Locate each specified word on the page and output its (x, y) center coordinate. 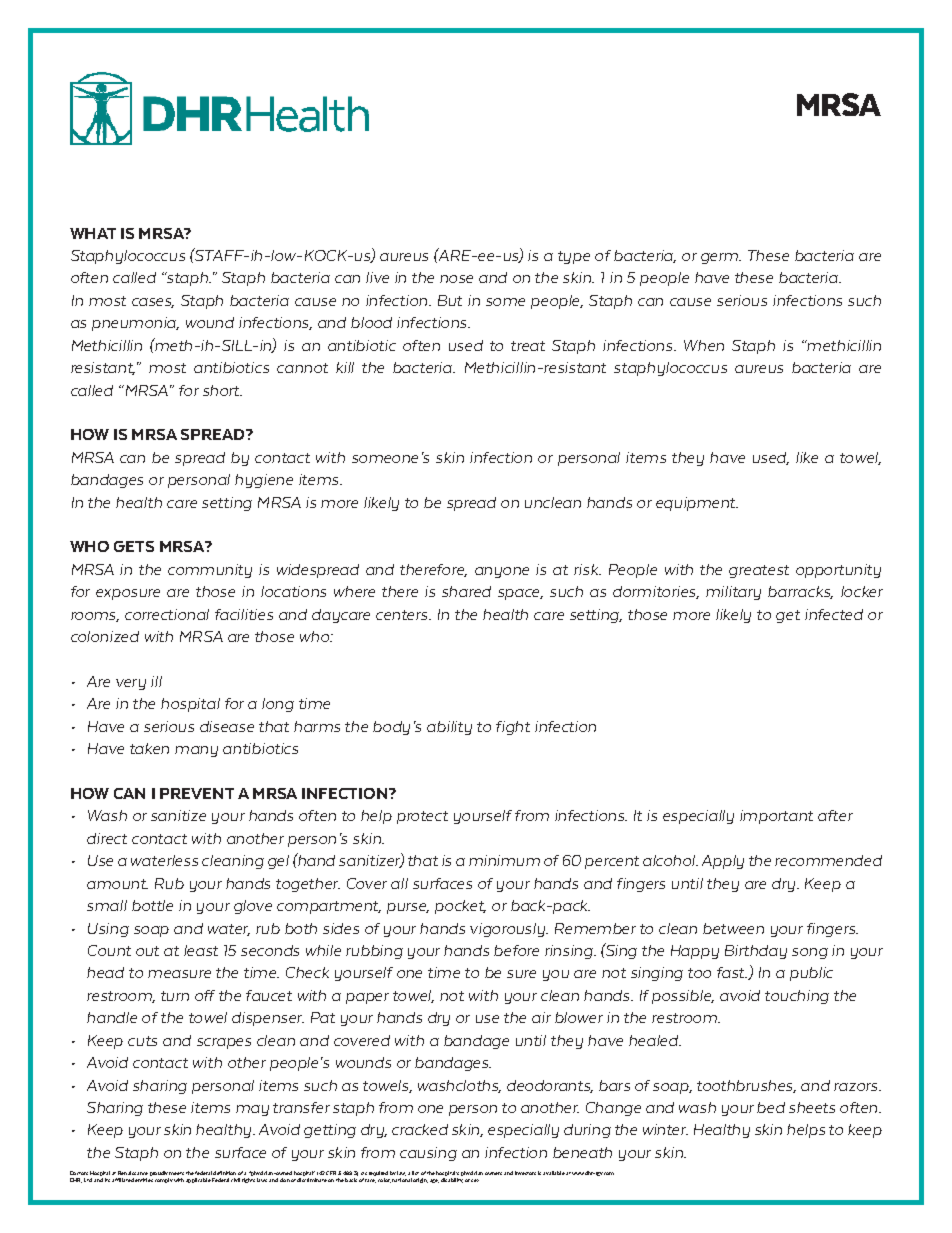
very (131, 684)
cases (153, 303)
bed (771, 1107)
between (733, 928)
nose (456, 279)
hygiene (264, 481)
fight (513, 728)
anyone (502, 572)
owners (493, 1173)
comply (164, 1180)
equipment (697, 504)
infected (834, 614)
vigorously (509, 930)
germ (721, 258)
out (147, 951)
